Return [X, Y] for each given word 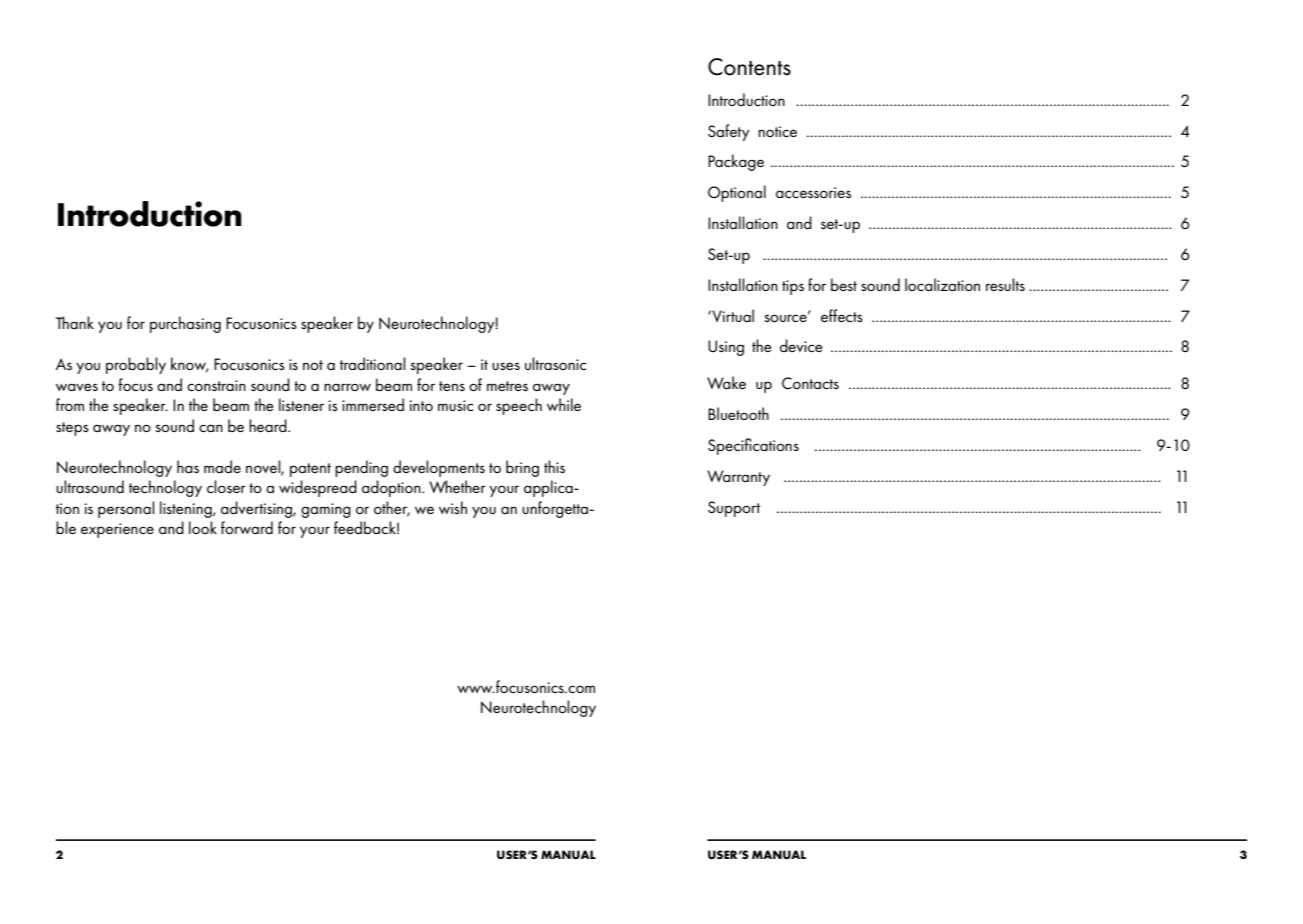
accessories [813, 192]
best [844, 284]
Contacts [810, 383]
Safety [729, 132]
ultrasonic [555, 363]
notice [777, 131]
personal [126, 509]
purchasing [185, 324]
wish [453, 507]
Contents [749, 67]
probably [136, 365]
